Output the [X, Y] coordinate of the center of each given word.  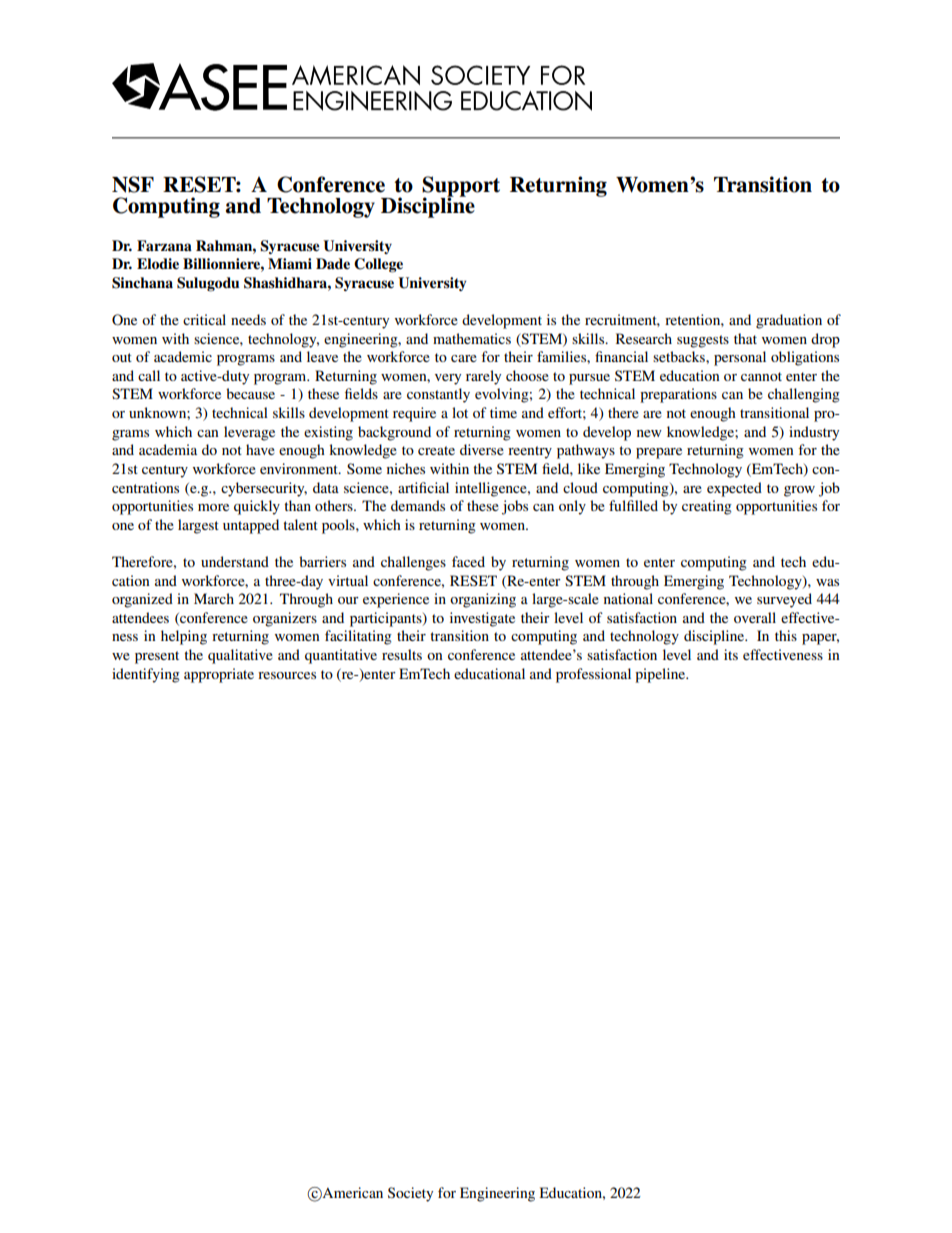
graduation [789, 321]
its [731, 654]
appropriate [219, 675]
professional [593, 675]
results [402, 654]
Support [461, 187]
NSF [133, 184]
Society [410, 1194]
